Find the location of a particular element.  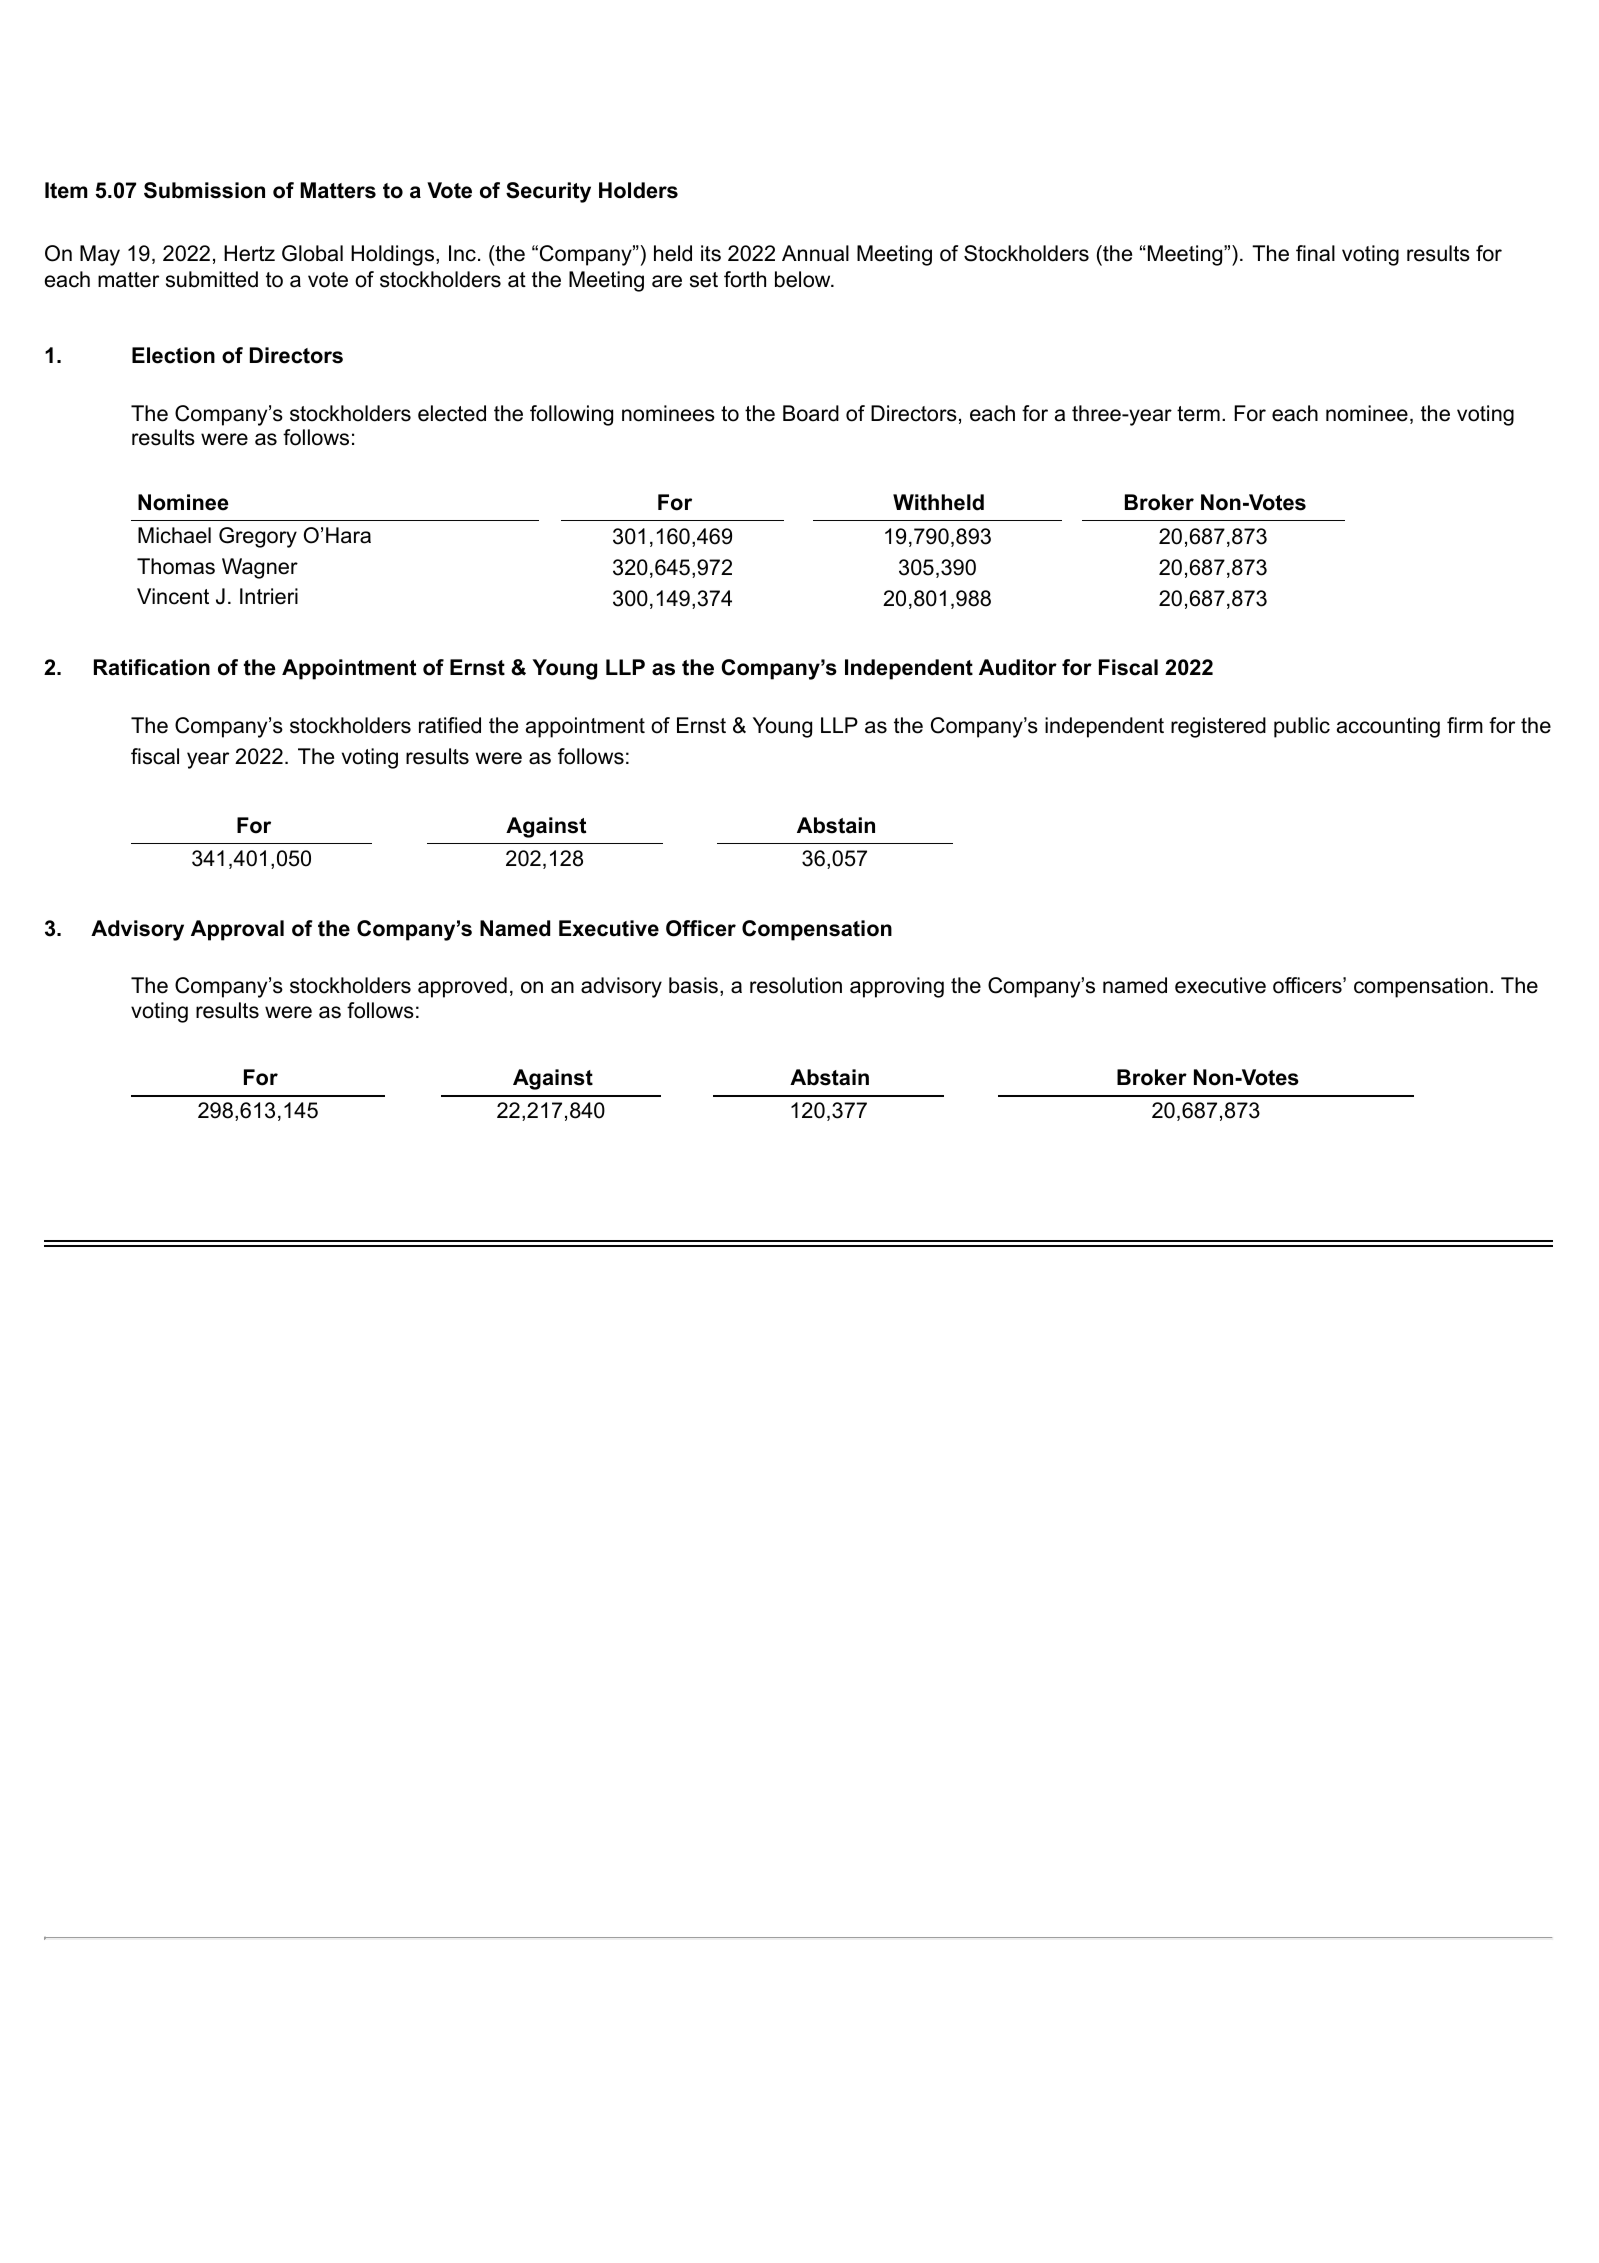

Annual is located at coordinates (815, 253).
